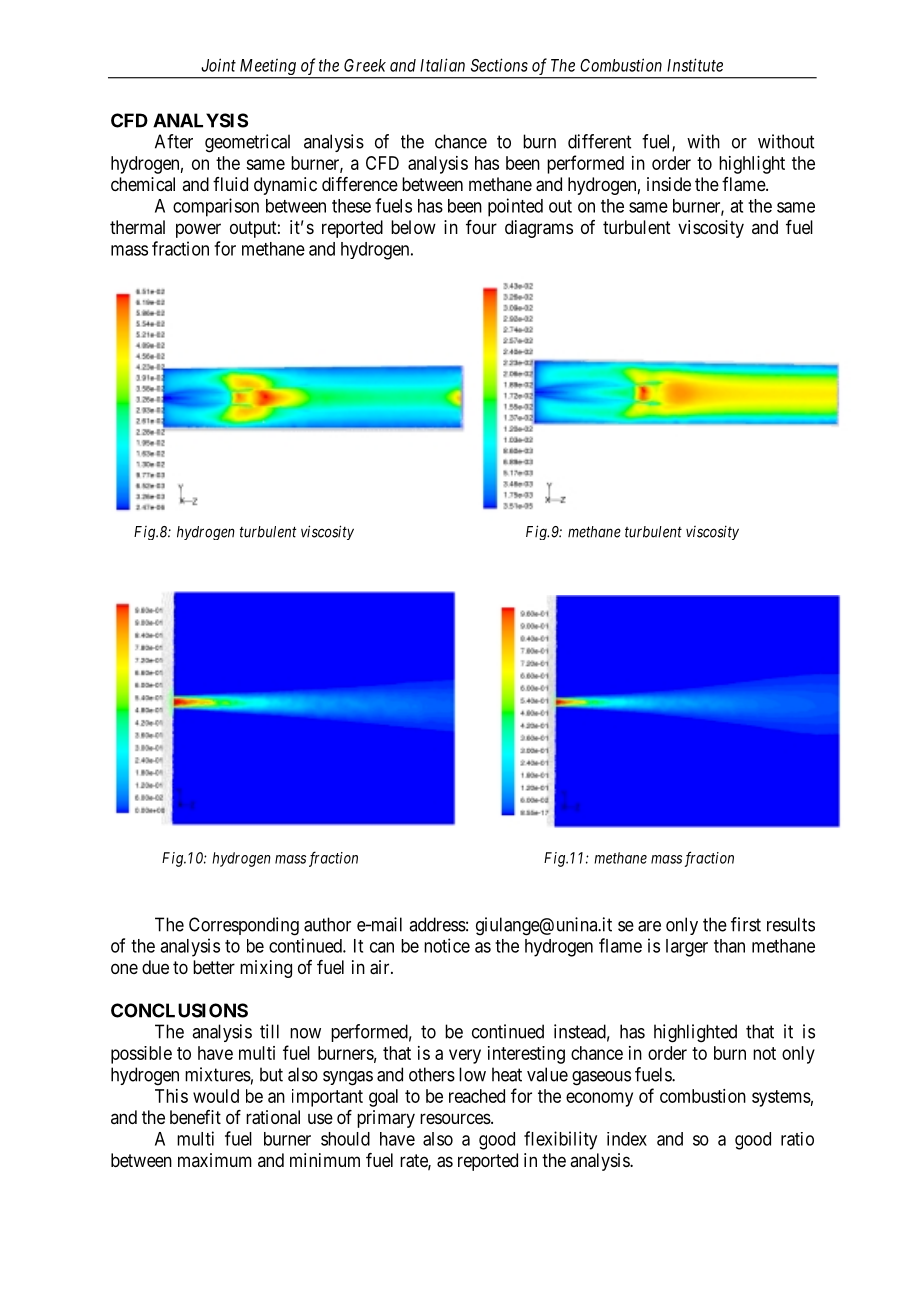 The image size is (924, 1308). What do you see at coordinates (455, 1118) in the page?
I see `resources` at bounding box center [455, 1118].
